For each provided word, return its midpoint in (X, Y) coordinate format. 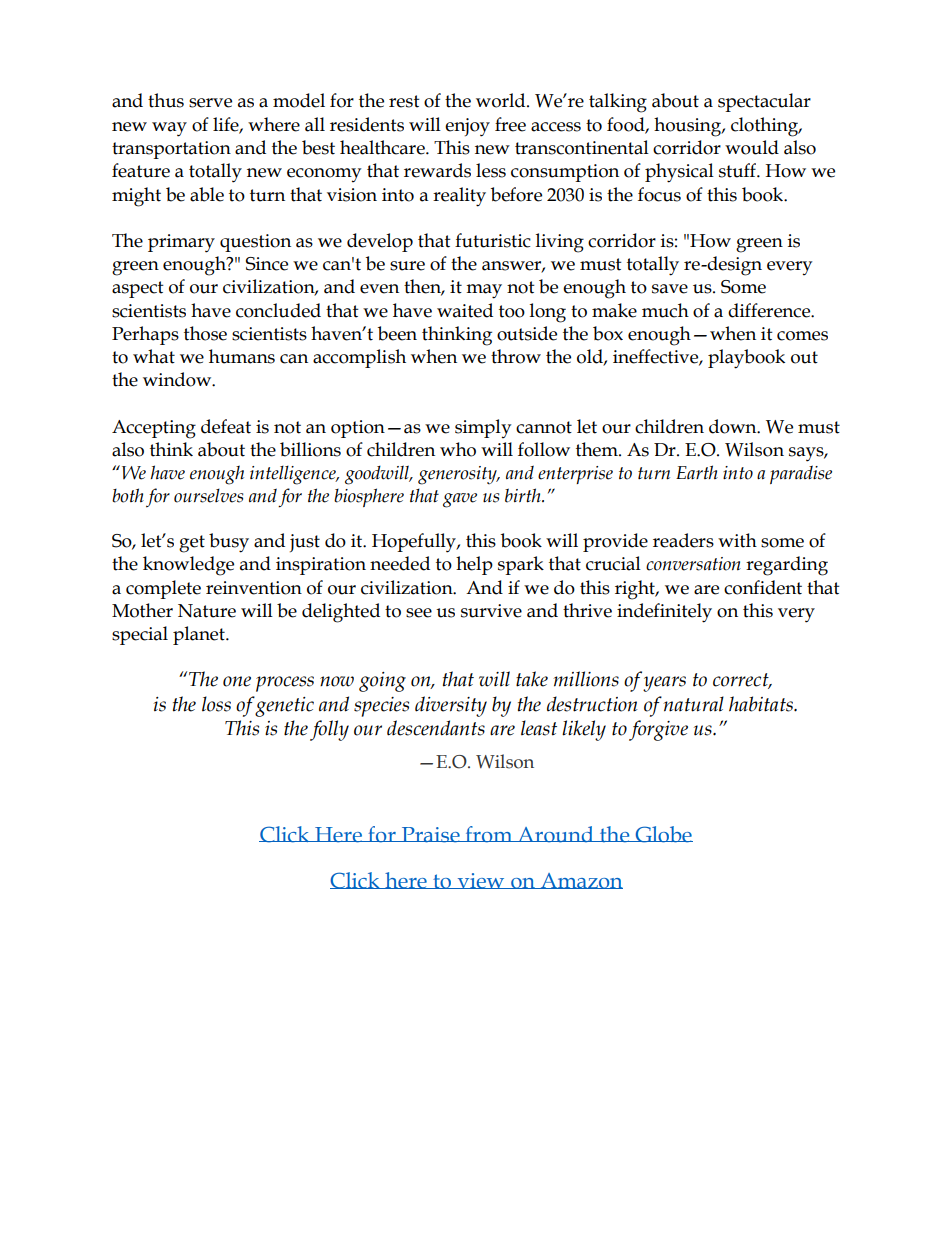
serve (210, 103)
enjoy (467, 127)
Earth (697, 472)
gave (460, 500)
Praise (430, 835)
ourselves (208, 495)
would (752, 147)
